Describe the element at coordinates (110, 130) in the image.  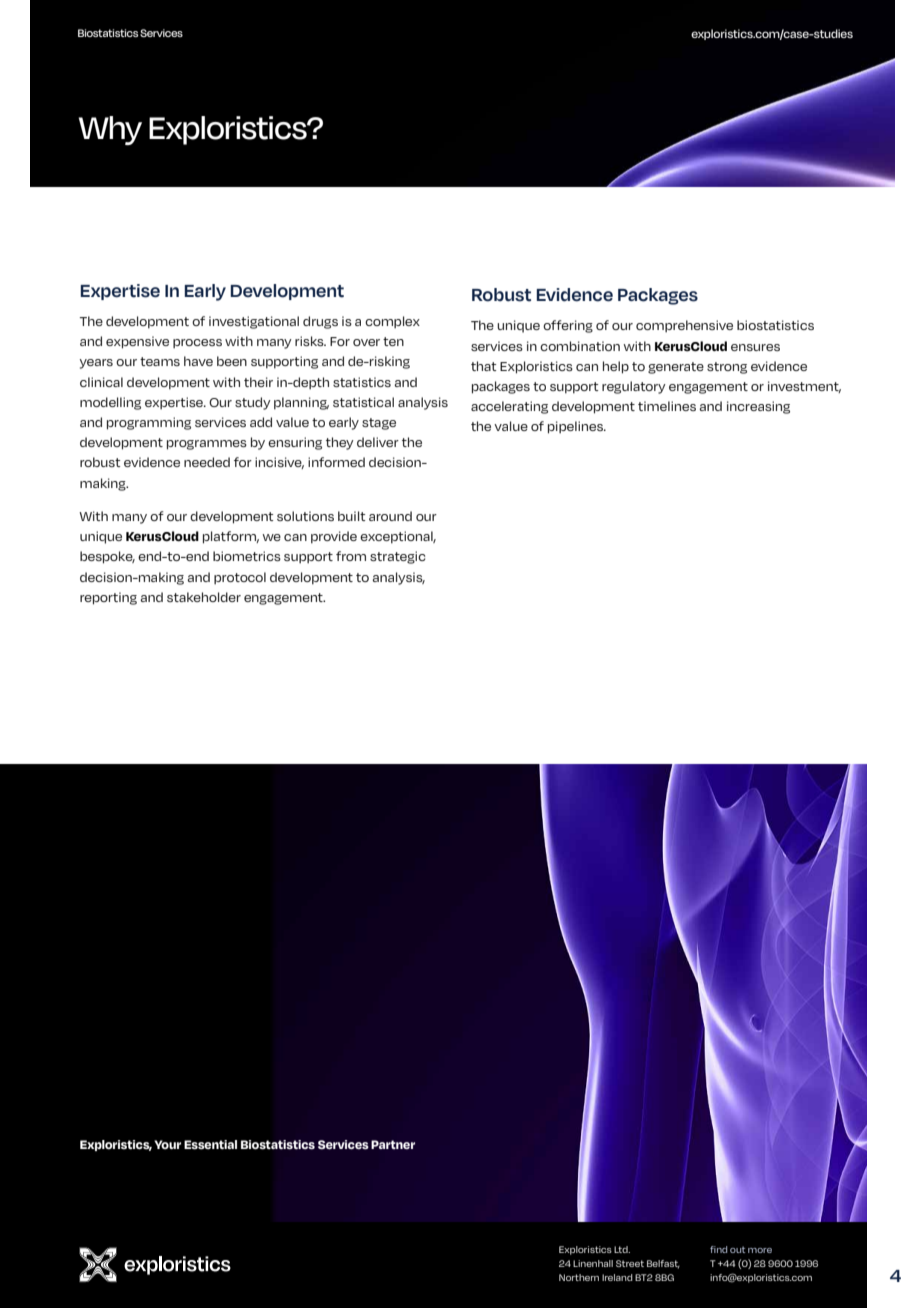
I see `Why` at that location.
